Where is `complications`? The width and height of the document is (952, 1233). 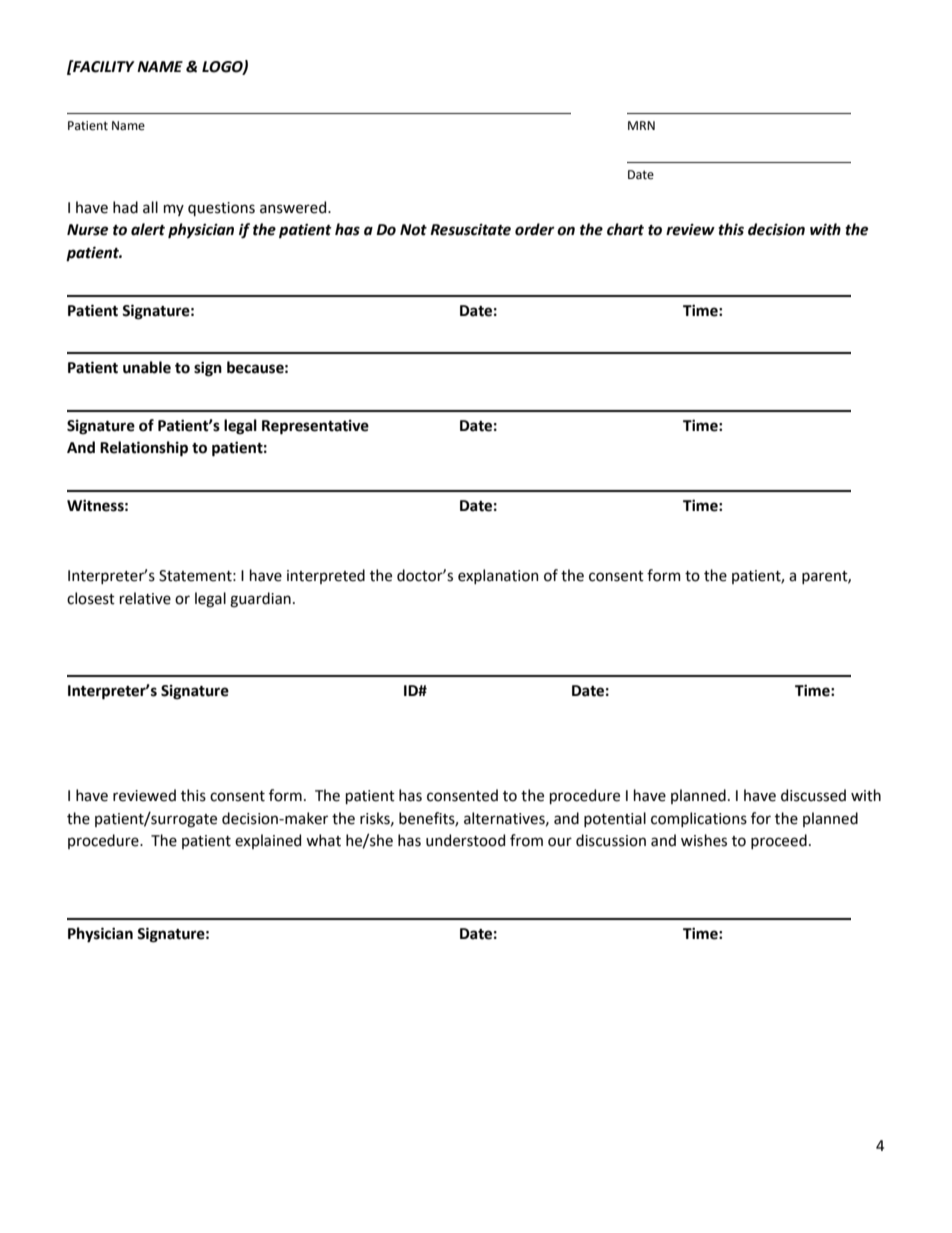 complications is located at coordinates (699, 819).
